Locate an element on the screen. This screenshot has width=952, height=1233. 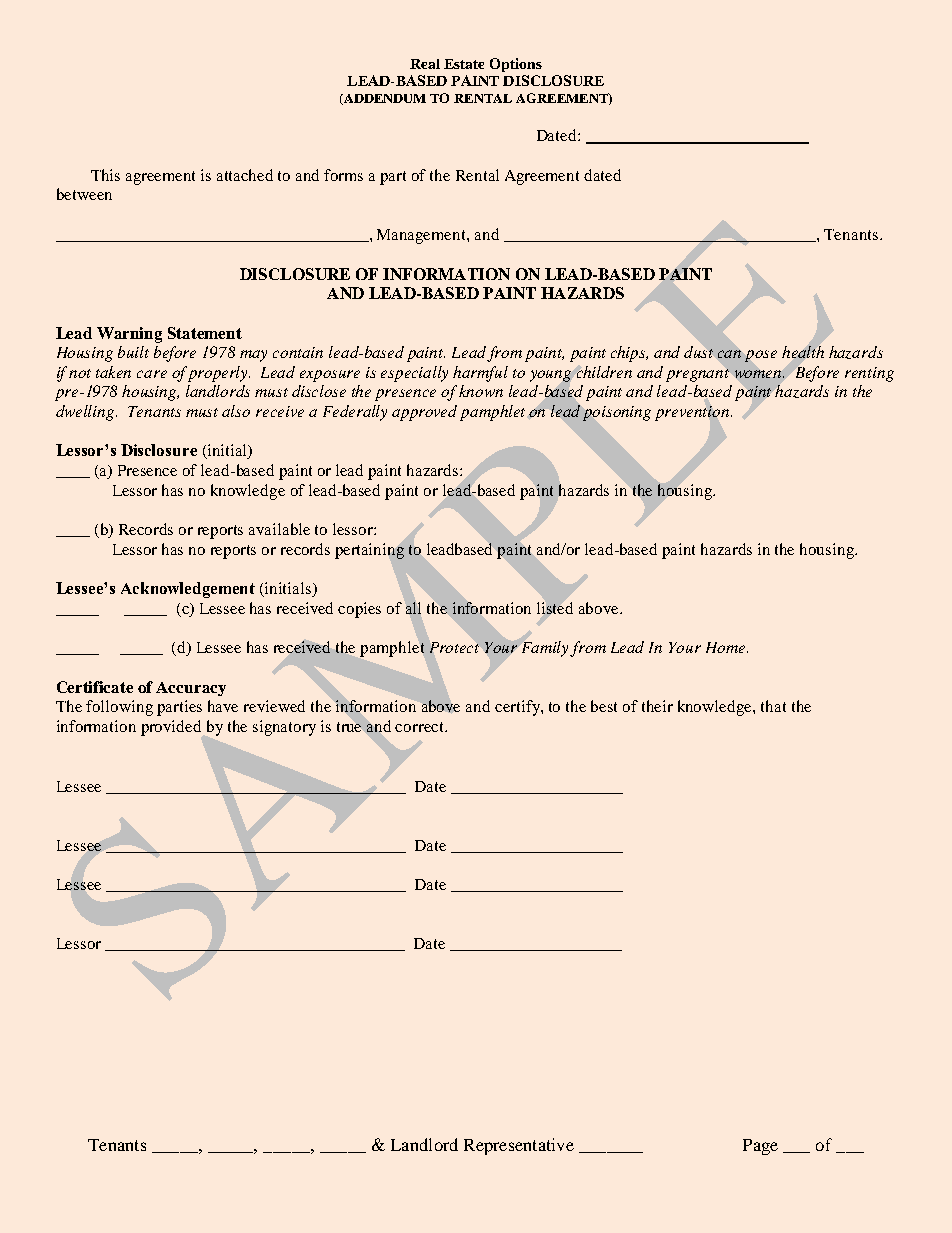
Options is located at coordinates (516, 65).
